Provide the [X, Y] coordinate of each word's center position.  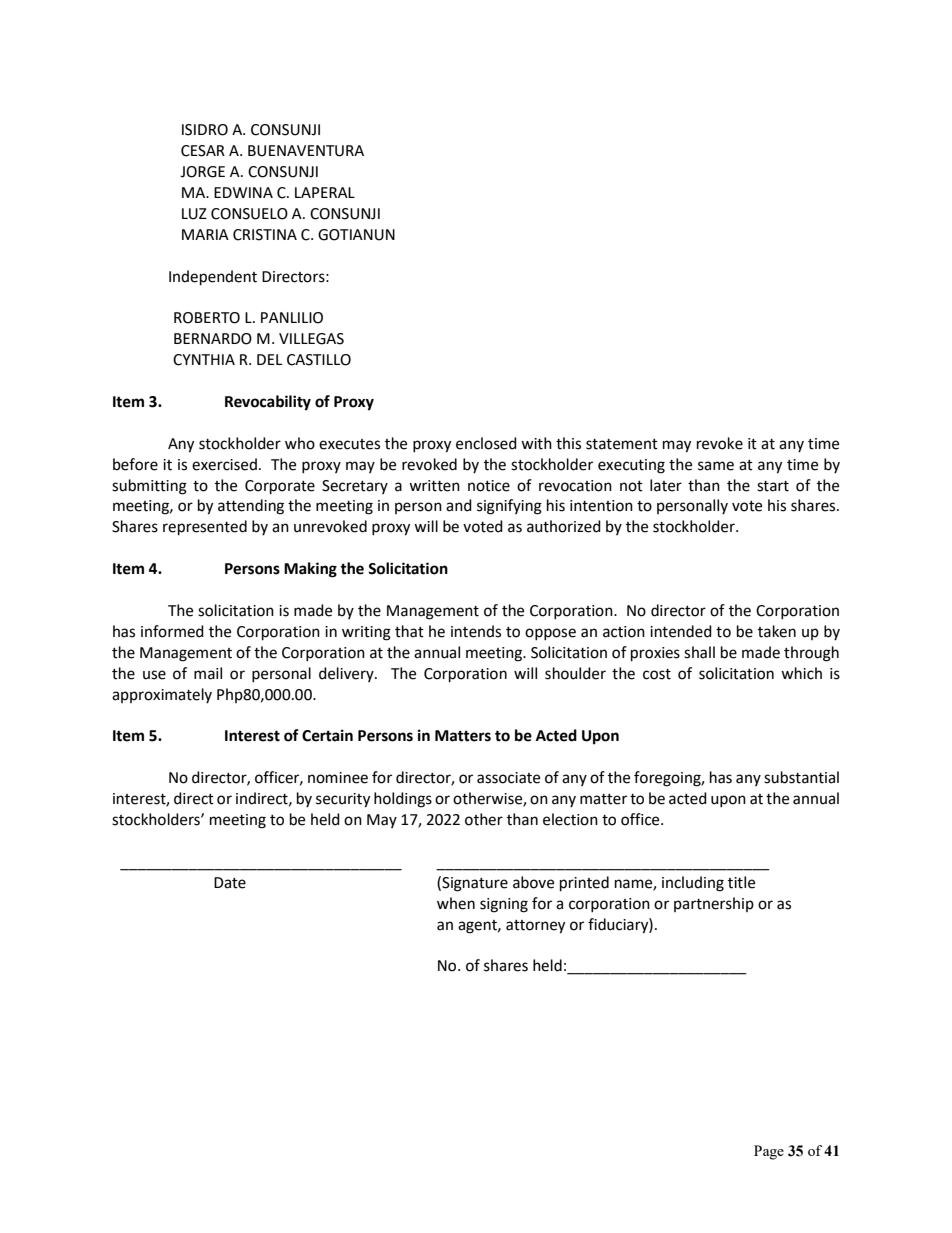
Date [230, 883]
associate [508, 778]
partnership [714, 904]
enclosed [486, 443]
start [773, 486]
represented [205, 528]
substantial [801, 777]
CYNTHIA [204, 360]
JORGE [202, 172]
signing [504, 905]
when [456, 903]
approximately [162, 695]
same [716, 466]
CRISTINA [265, 235]
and [459, 505]
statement [622, 444]
